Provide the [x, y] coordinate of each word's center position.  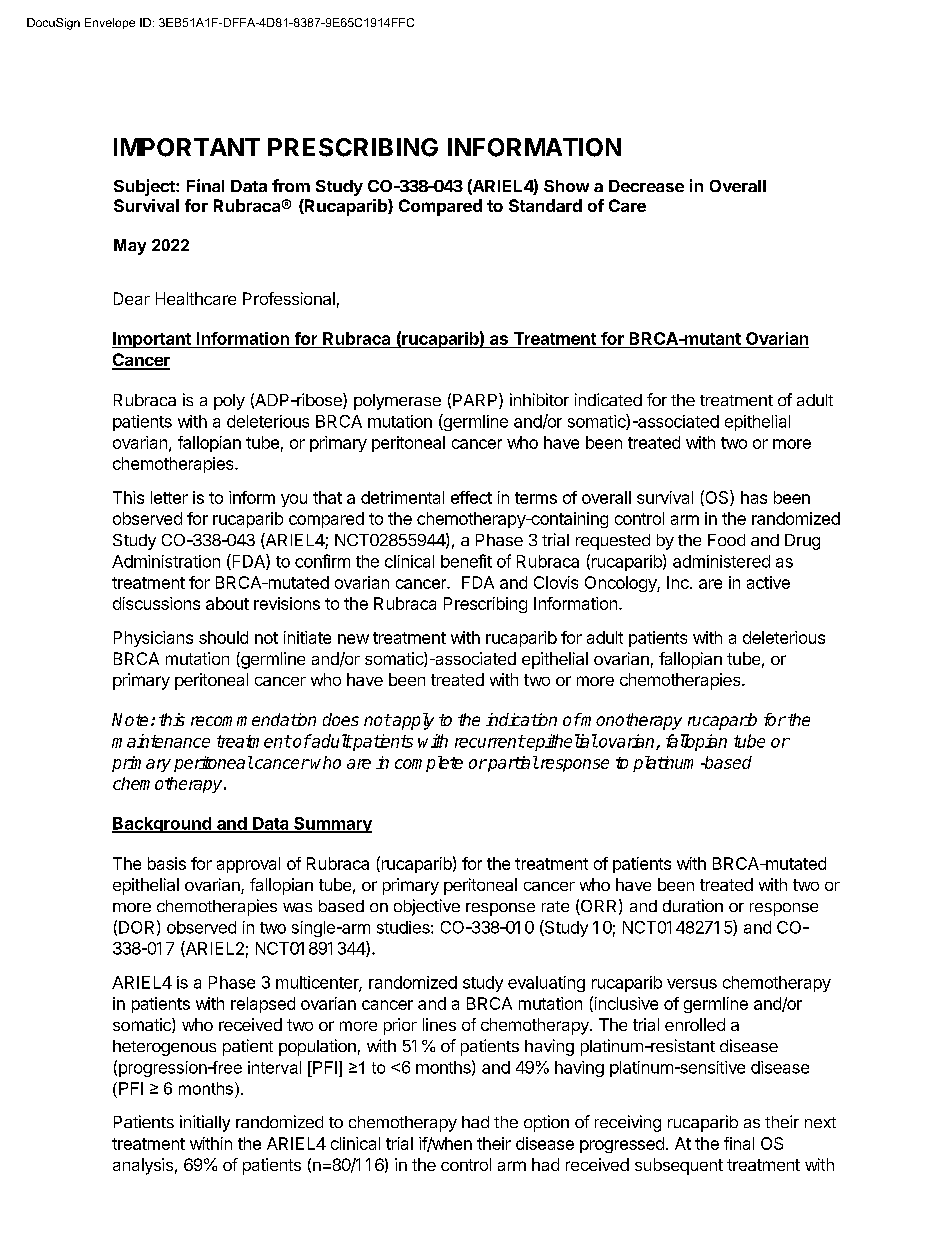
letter [169, 497]
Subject [145, 187]
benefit [466, 561]
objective [427, 907]
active [768, 582]
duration [693, 905]
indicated [608, 399]
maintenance [161, 741]
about [227, 603]
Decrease [646, 186]
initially [205, 1123]
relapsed [263, 1005]
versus [692, 984]
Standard [545, 205]
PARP [476, 401]
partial [512, 764]
